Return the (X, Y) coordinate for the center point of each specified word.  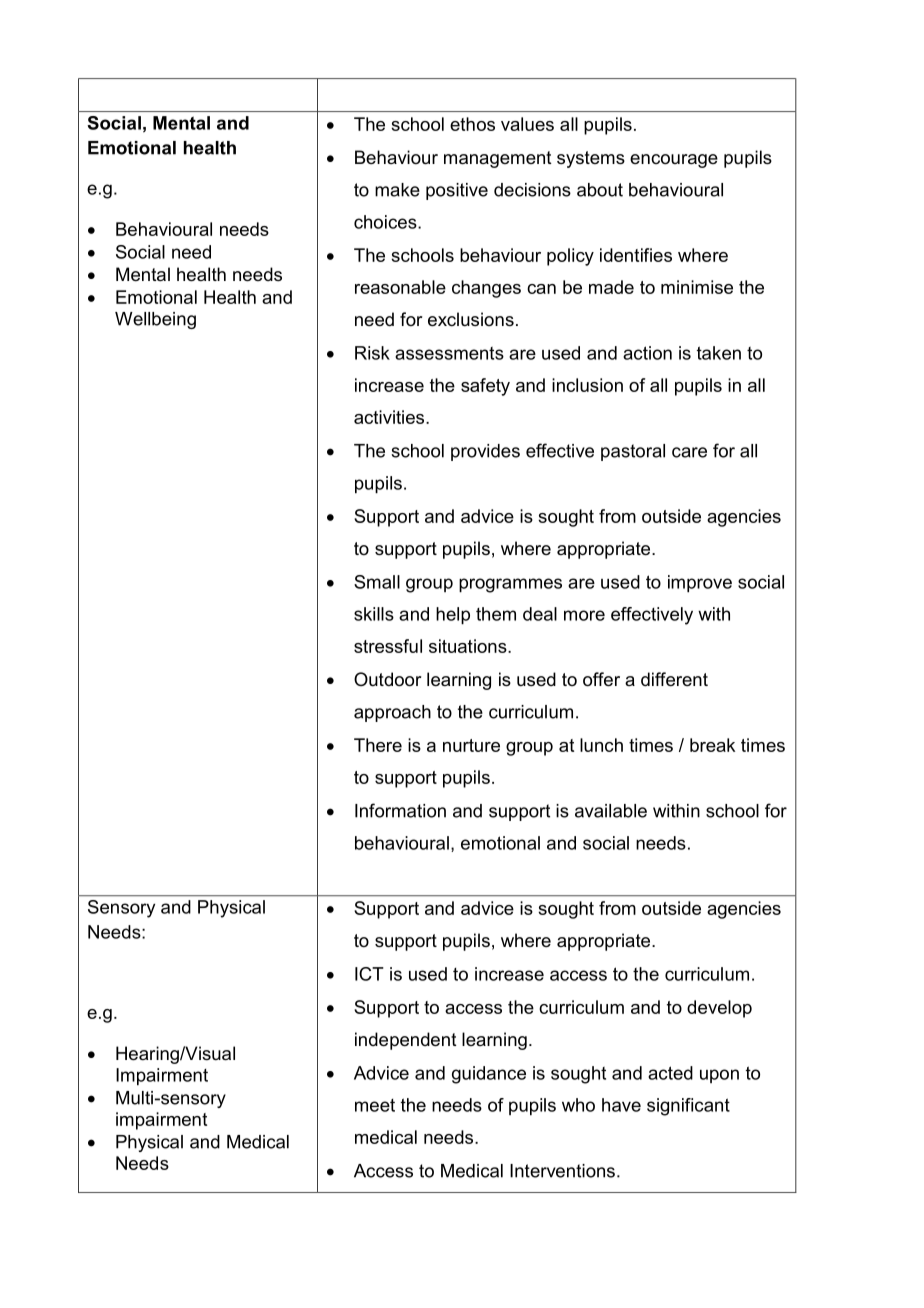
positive (457, 191)
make (397, 190)
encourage (674, 161)
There (378, 745)
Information (400, 810)
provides (485, 452)
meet (375, 1105)
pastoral (633, 452)
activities (390, 417)
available (611, 811)
